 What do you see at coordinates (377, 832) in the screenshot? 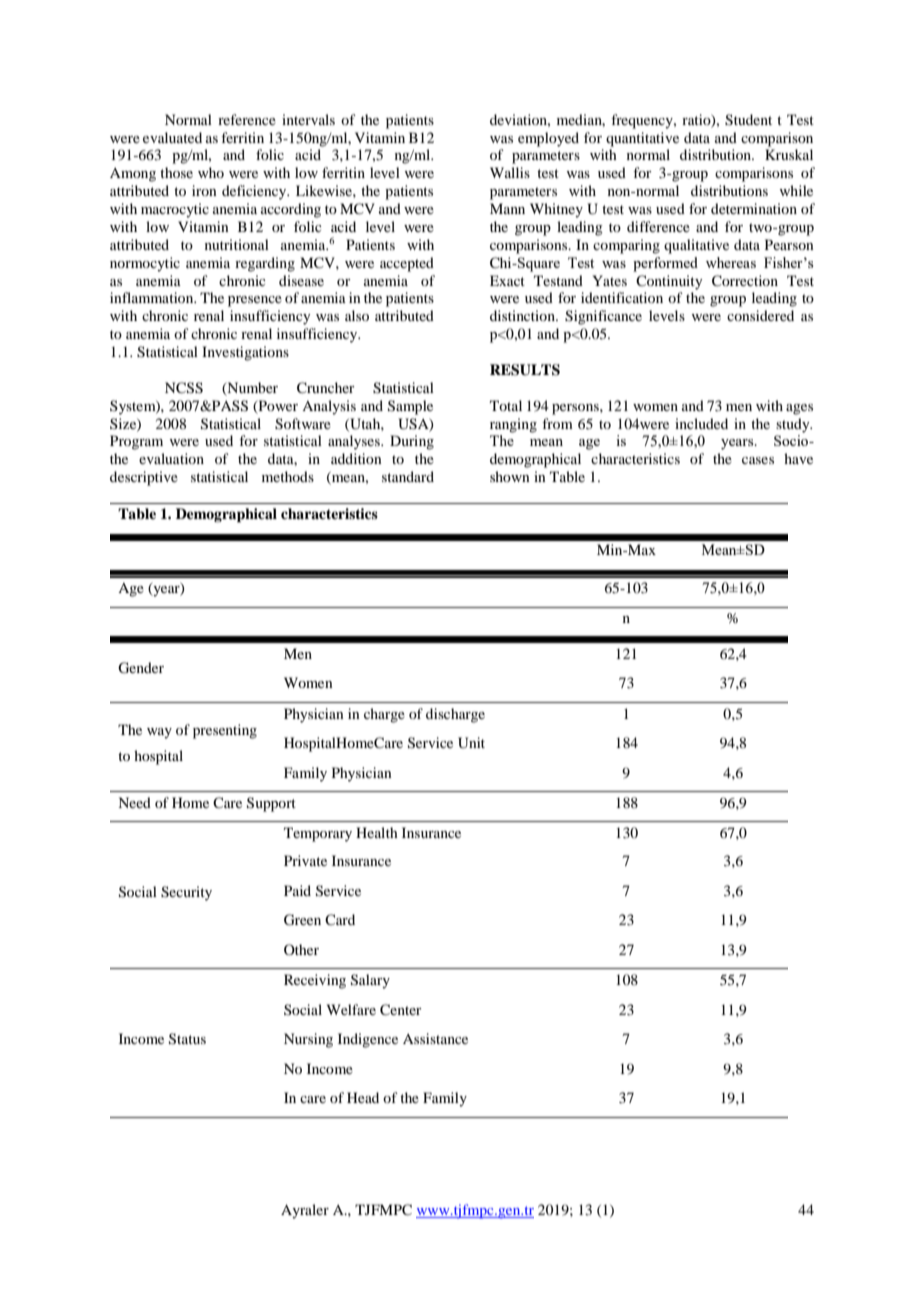
I see `Health` at bounding box center [377, 832].
